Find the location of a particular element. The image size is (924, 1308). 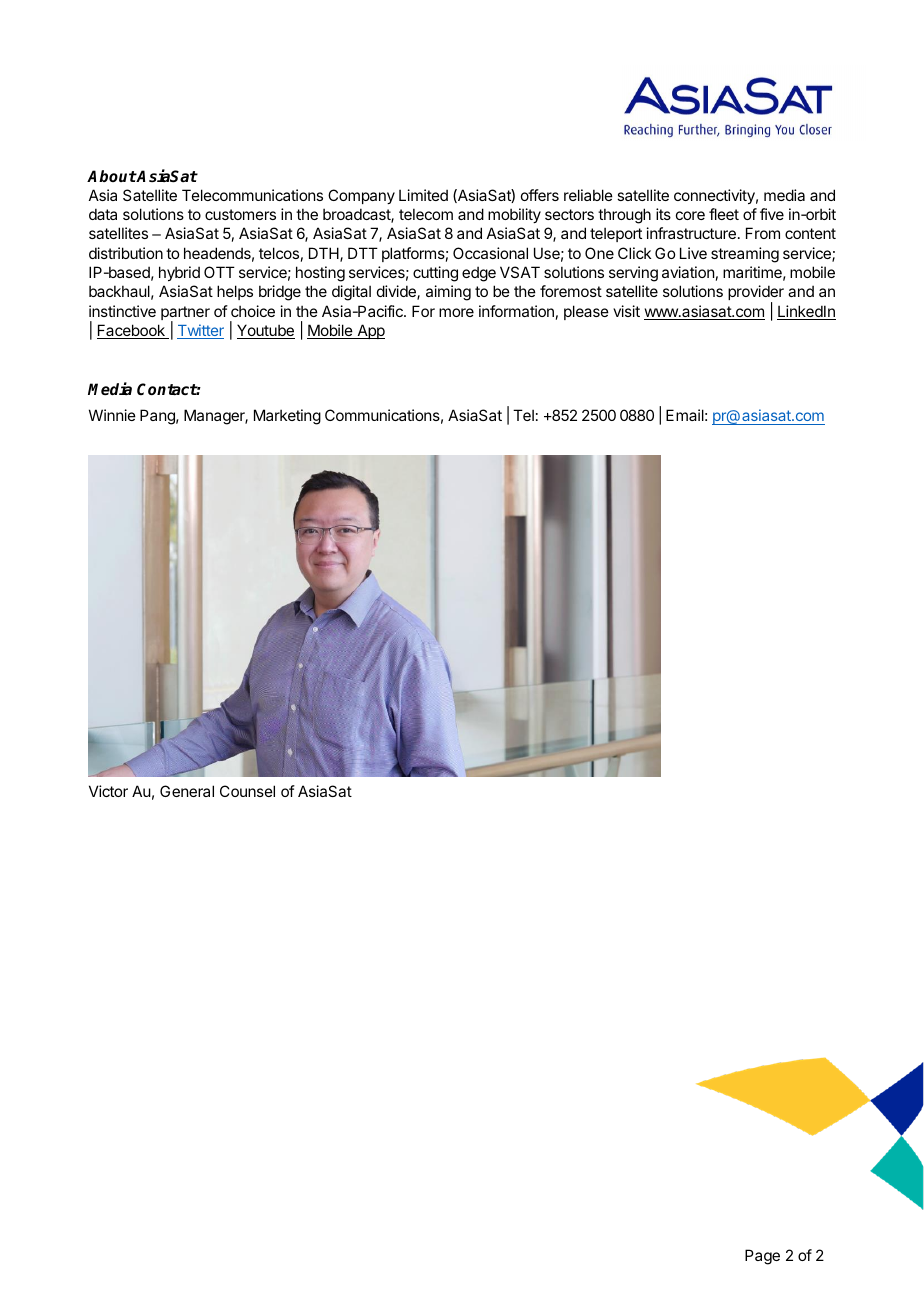

customers is located at coordinates (240, 214).
